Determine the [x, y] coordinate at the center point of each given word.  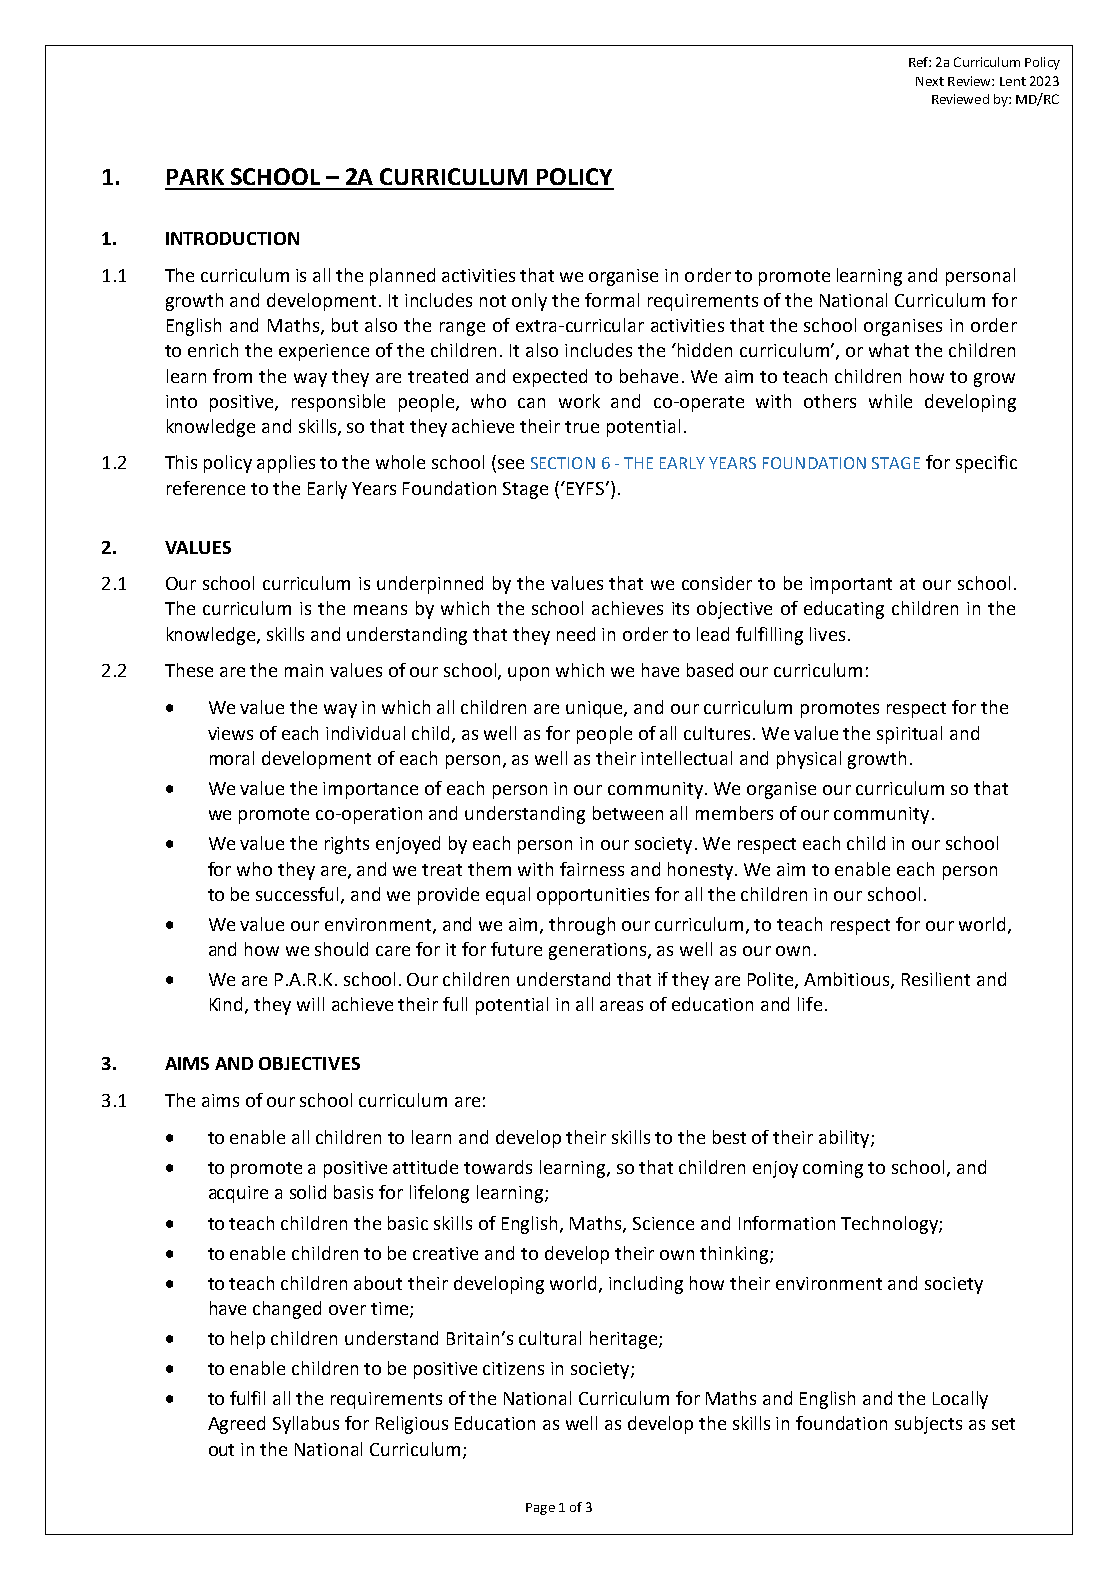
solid [308, 1192]
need [576, 634]
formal [612, 300]
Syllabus [306, 1425]
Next [930, 81]
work [579, 401]
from [232, 376]
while [890, 401]
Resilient [936, 979]
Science [663, 1223]
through [582, 926]
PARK [195, 177]
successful [299, 895]
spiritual [909, 735]
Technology [890, 1225]
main [304, 670]
